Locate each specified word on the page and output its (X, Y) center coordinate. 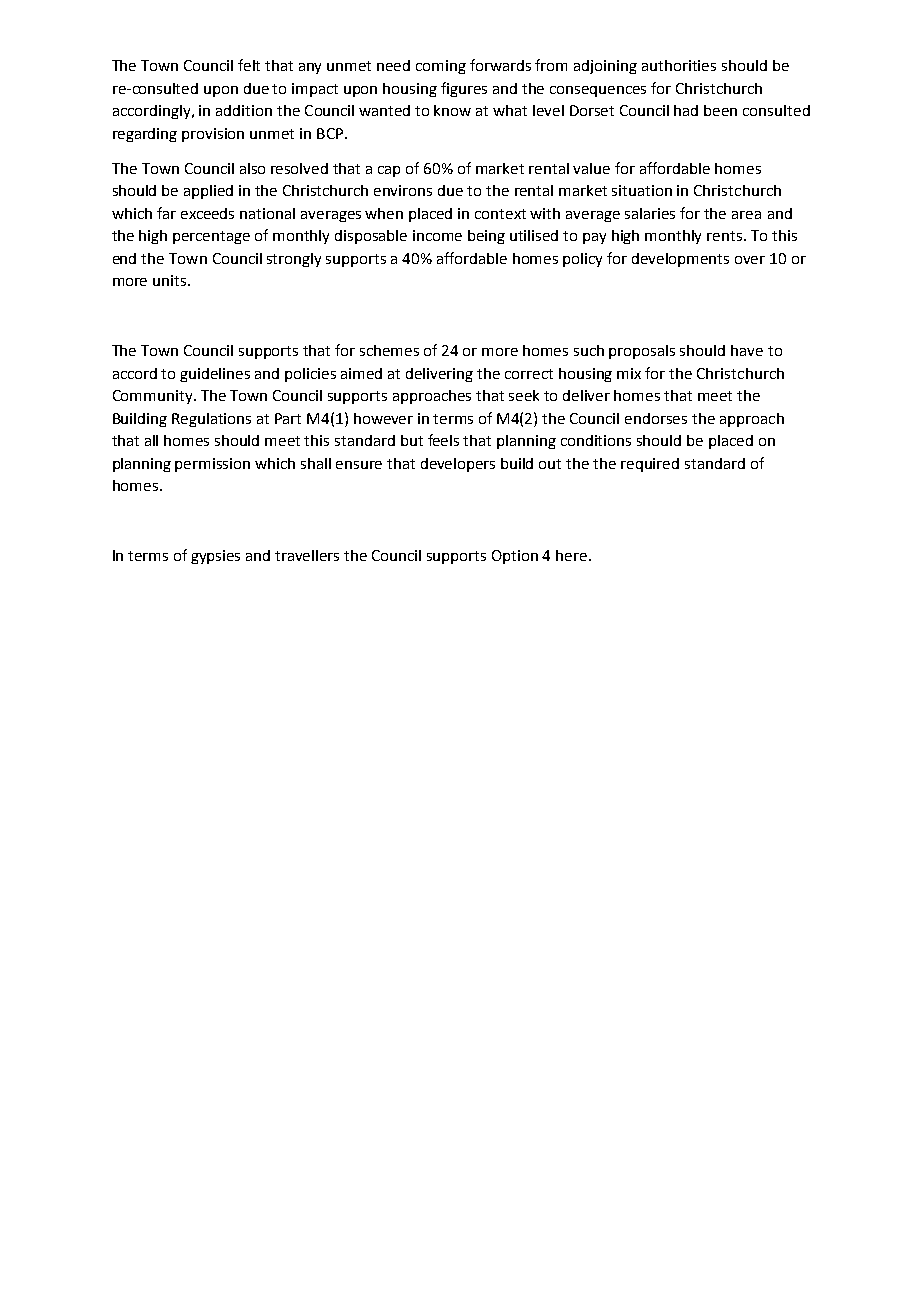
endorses (656, 418)
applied (208, 192)
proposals (642, 352)
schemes (389, 350)
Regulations (211, 420)
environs (403, 190)
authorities (679, 65)
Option (515, 557)
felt (249, 65)
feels (443, 440)
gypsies (215, 557)
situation (642, 190)
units (171, 280)
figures (464, 89)
